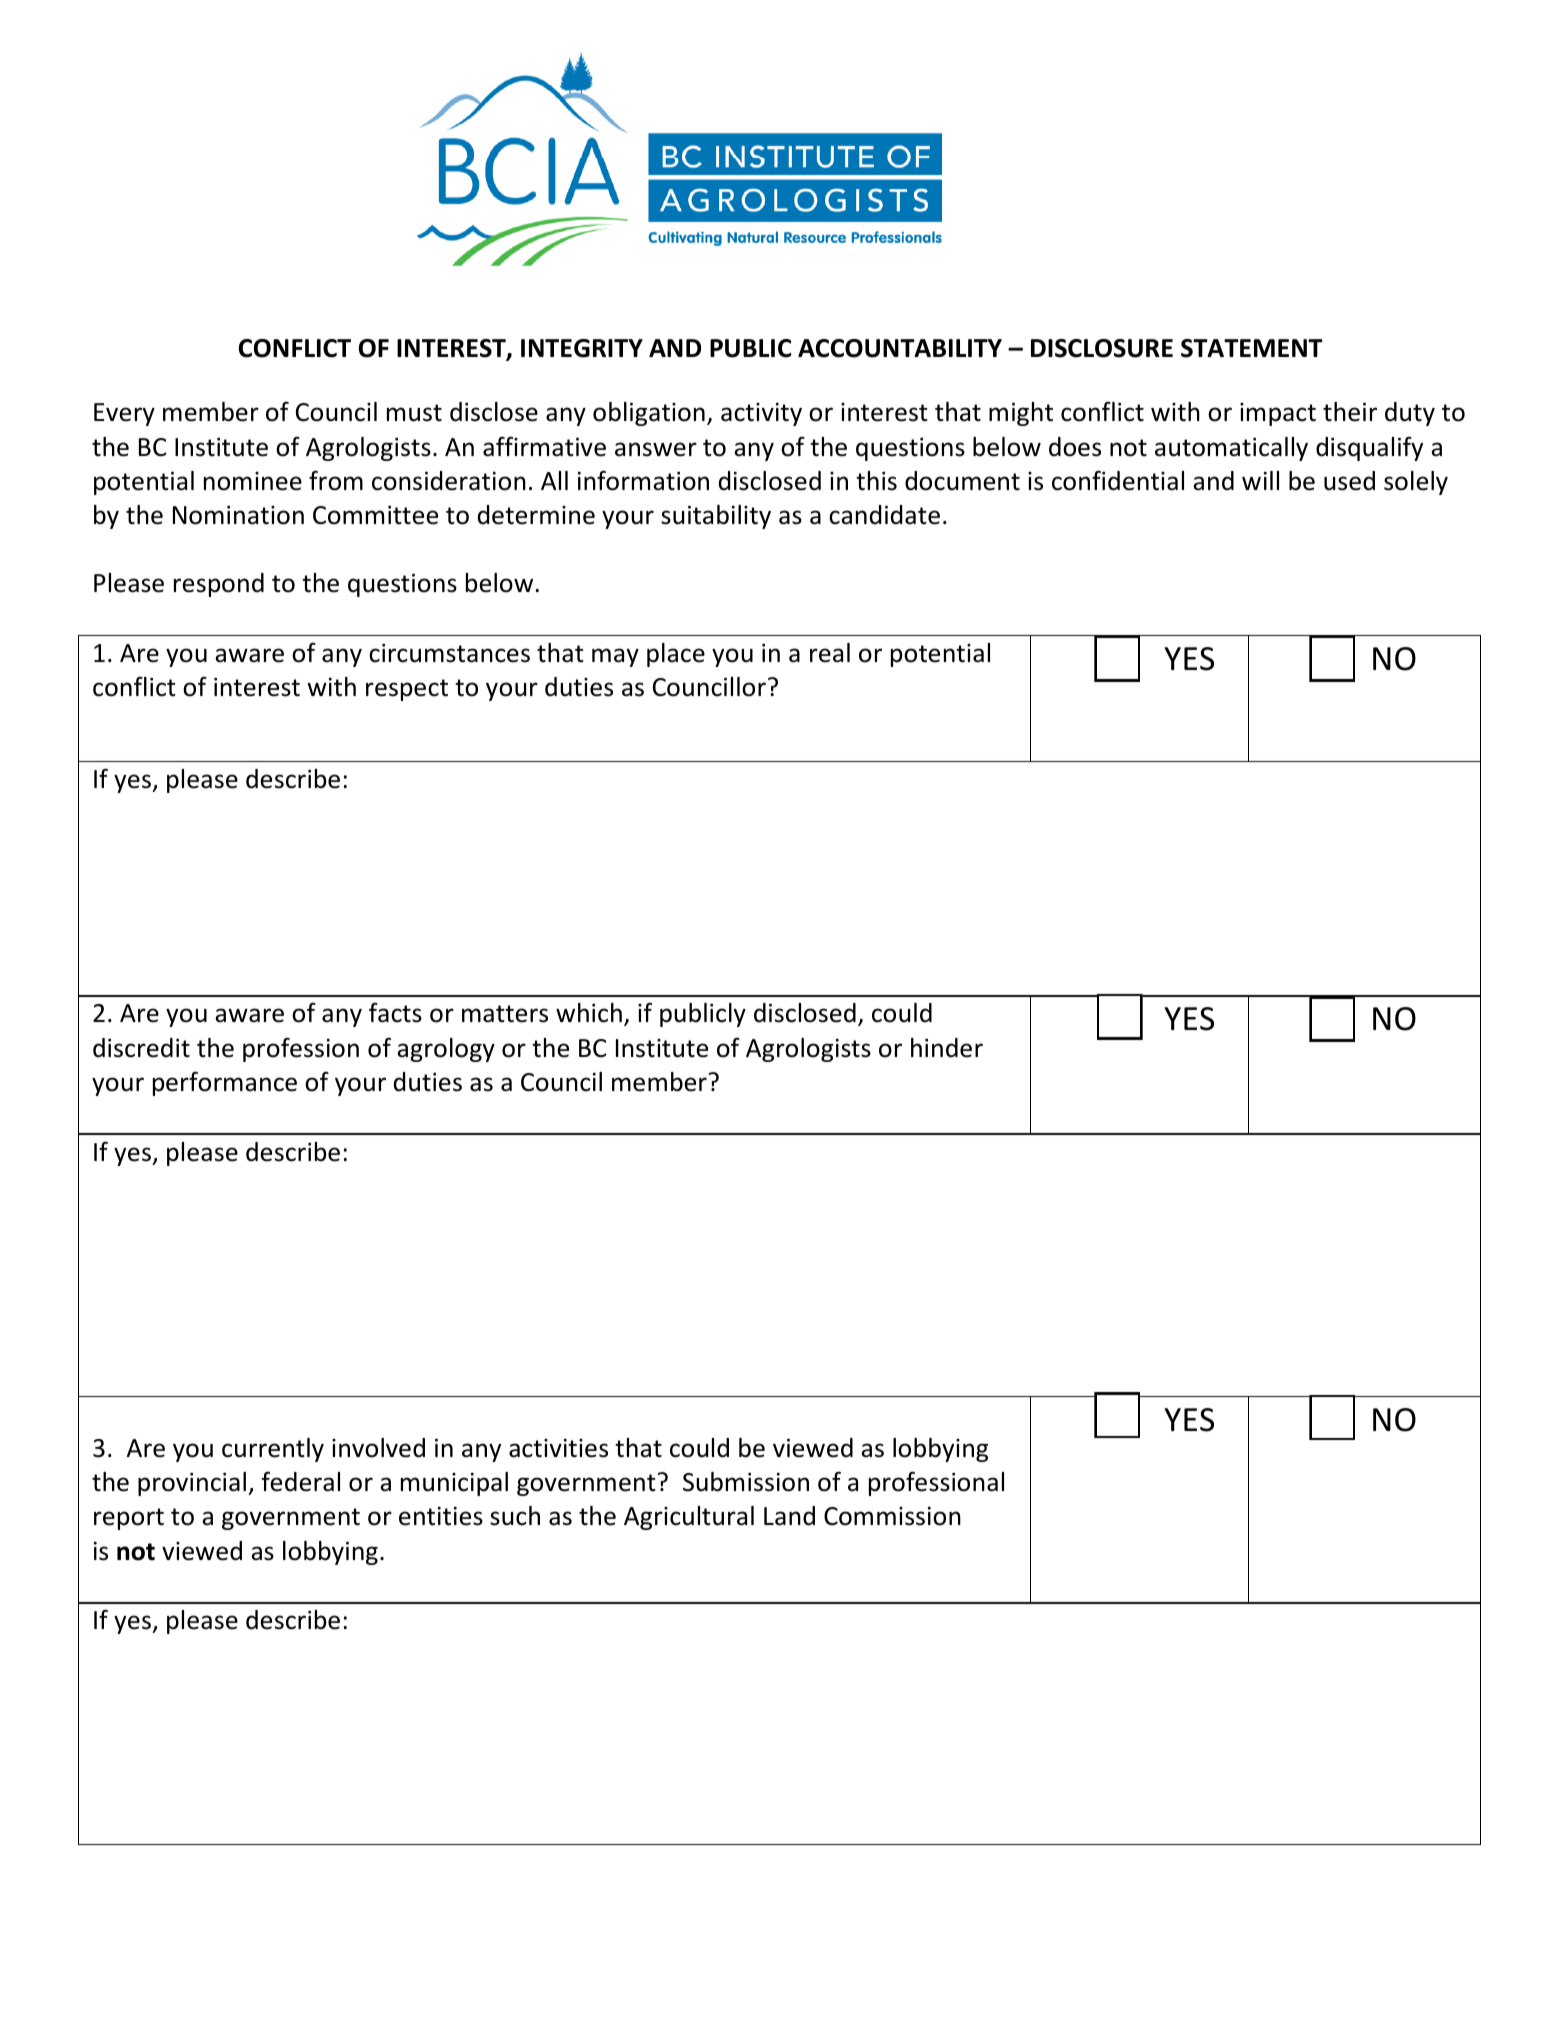  I want to click on Submission, so click(746, 1482).
